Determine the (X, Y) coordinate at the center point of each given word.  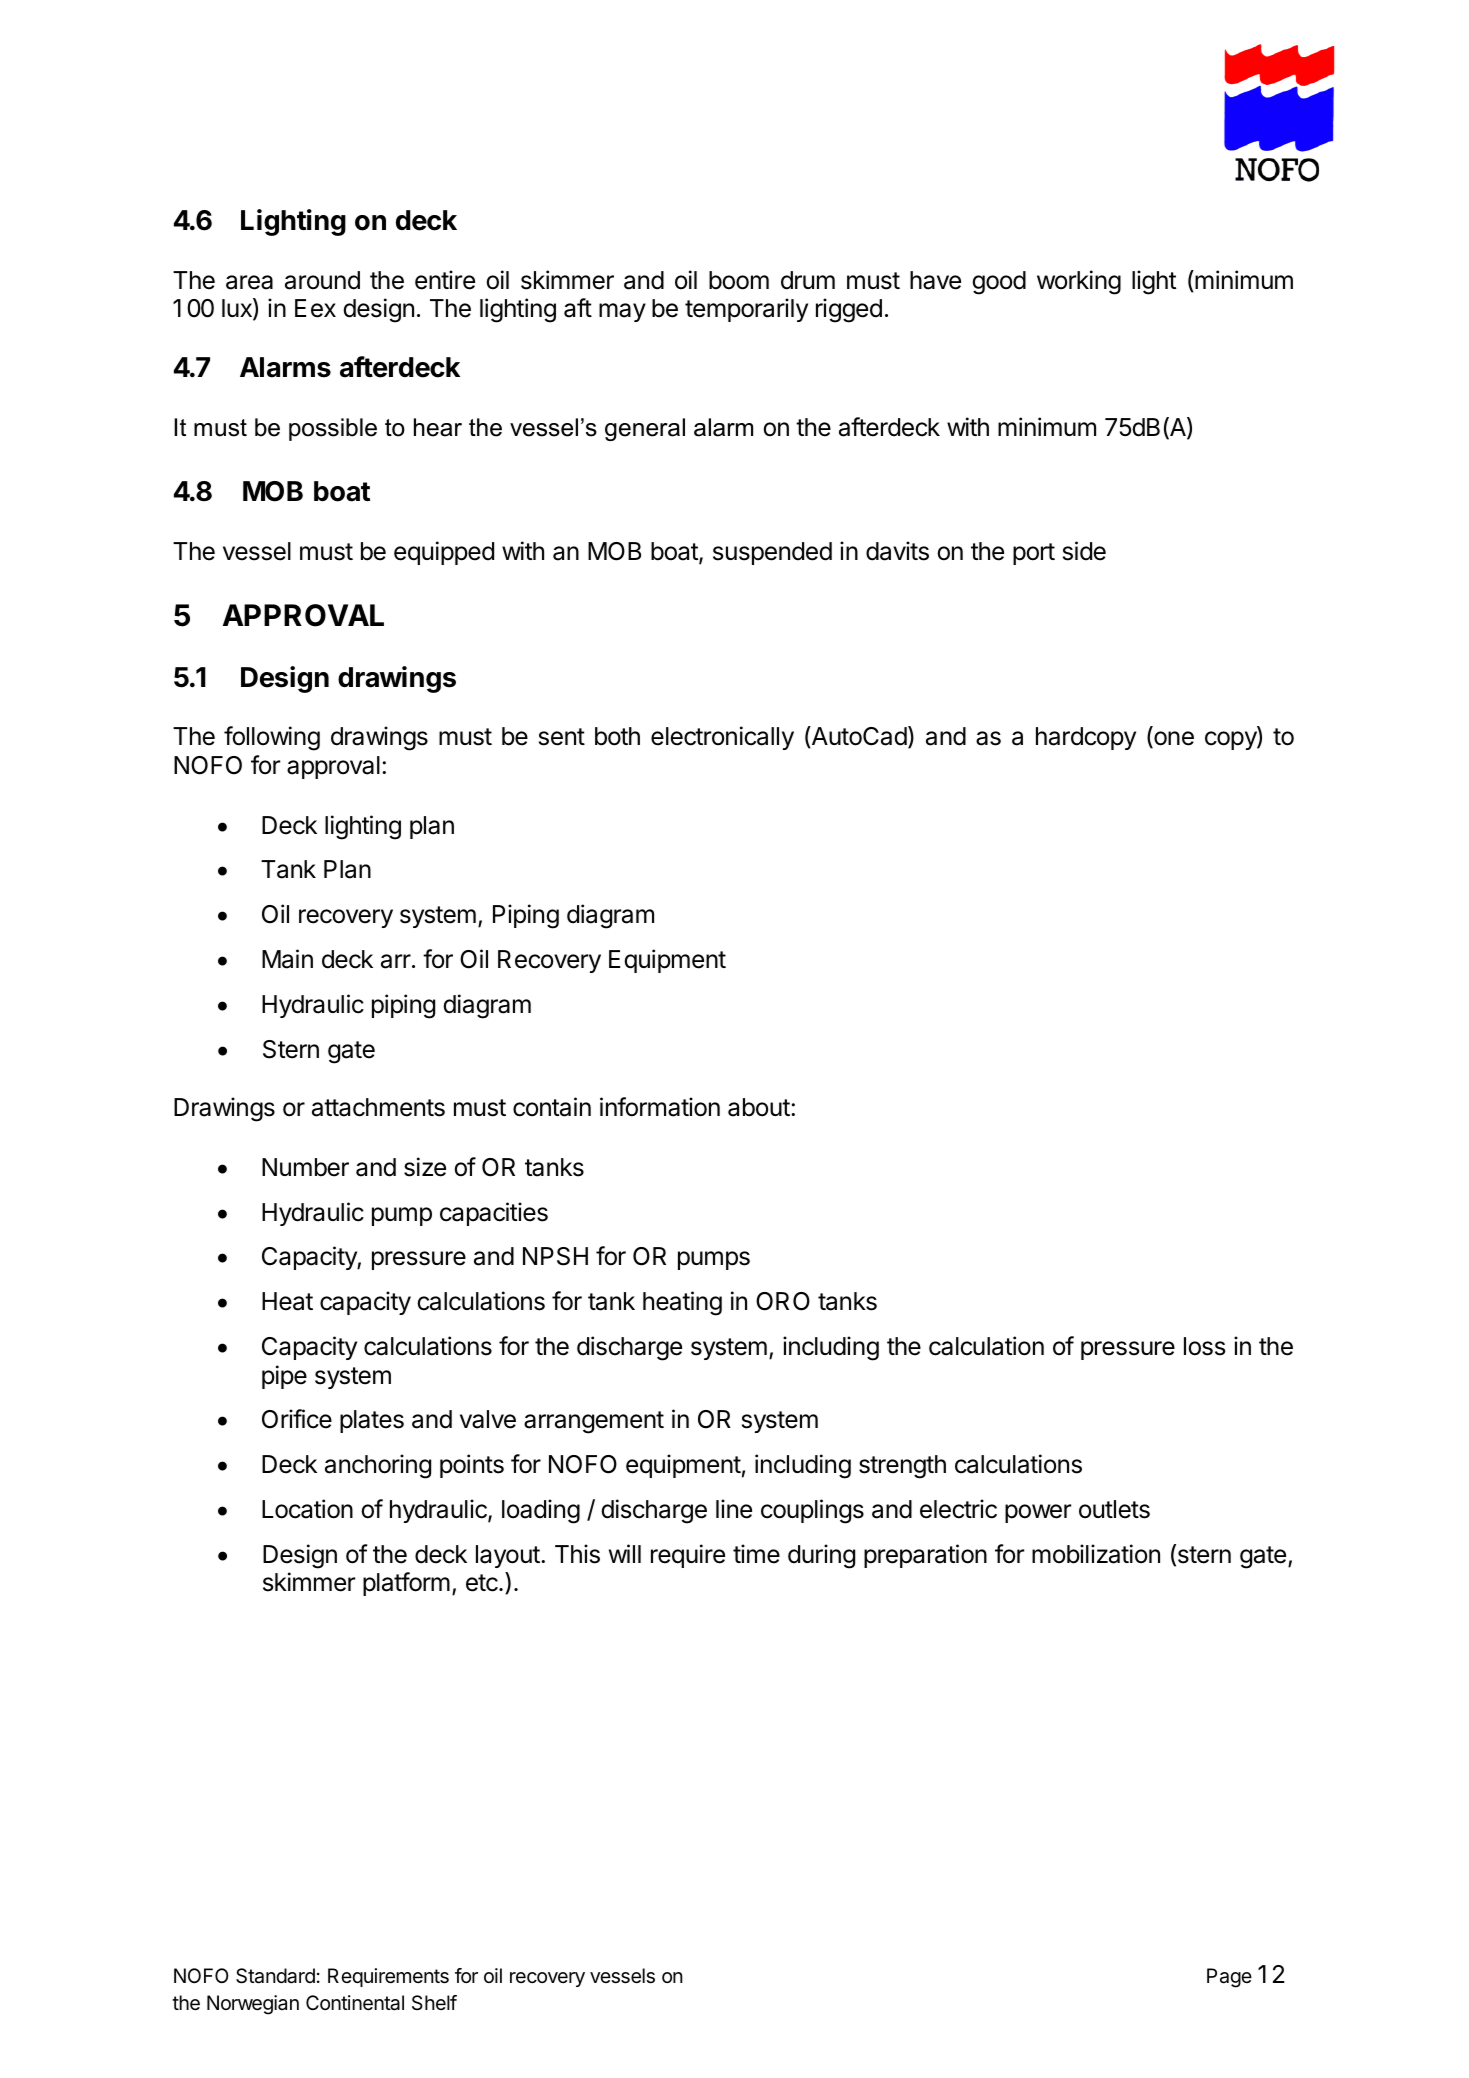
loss (1204, 1346)
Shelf (434, 2003)
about (759, 1107)
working (1079, 282)
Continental (355, 2003)
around (322, 280)
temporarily (746, 310)
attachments (378, 1107)
